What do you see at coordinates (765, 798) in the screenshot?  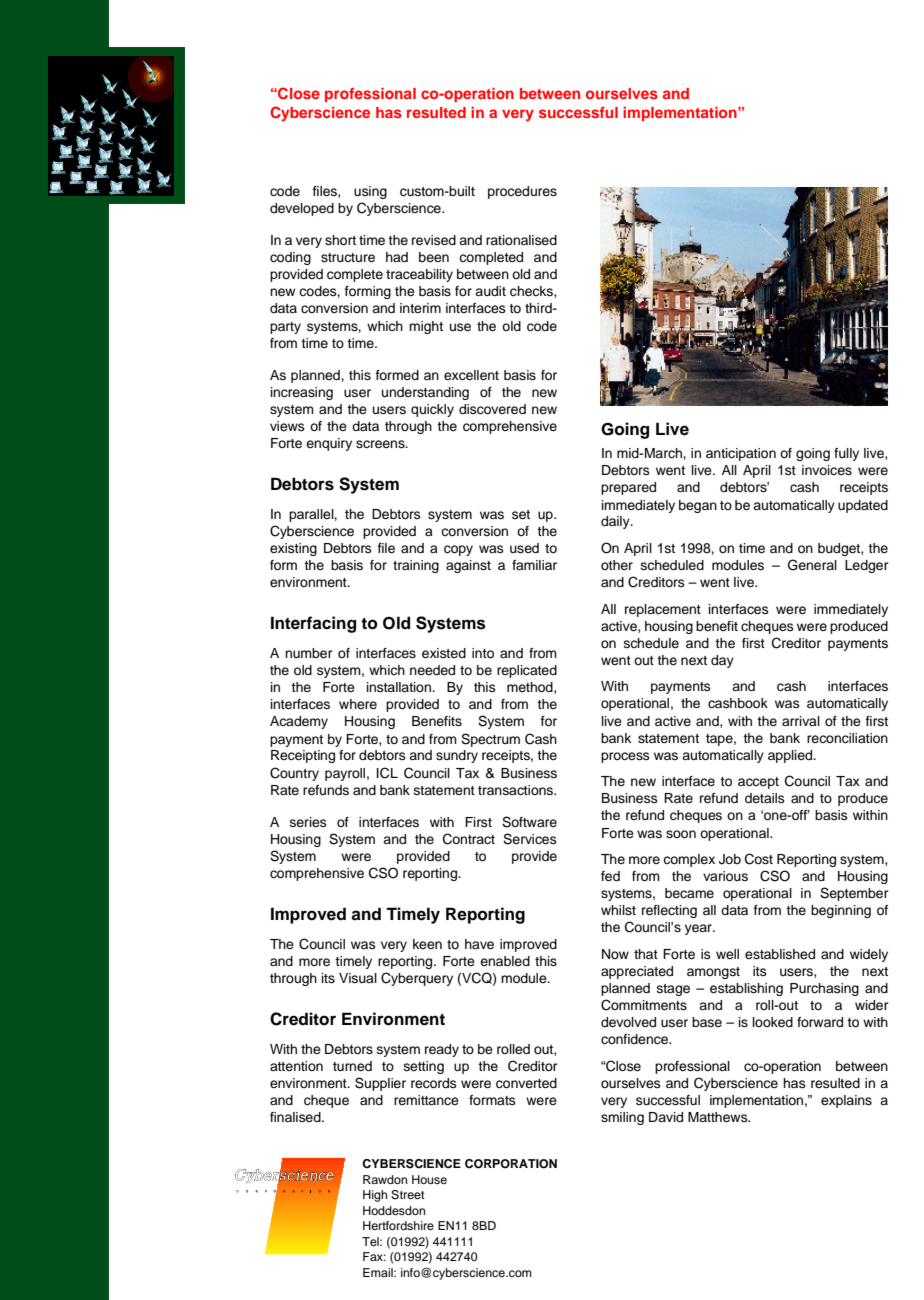 I see `details` at bounding box center [765, 798].
